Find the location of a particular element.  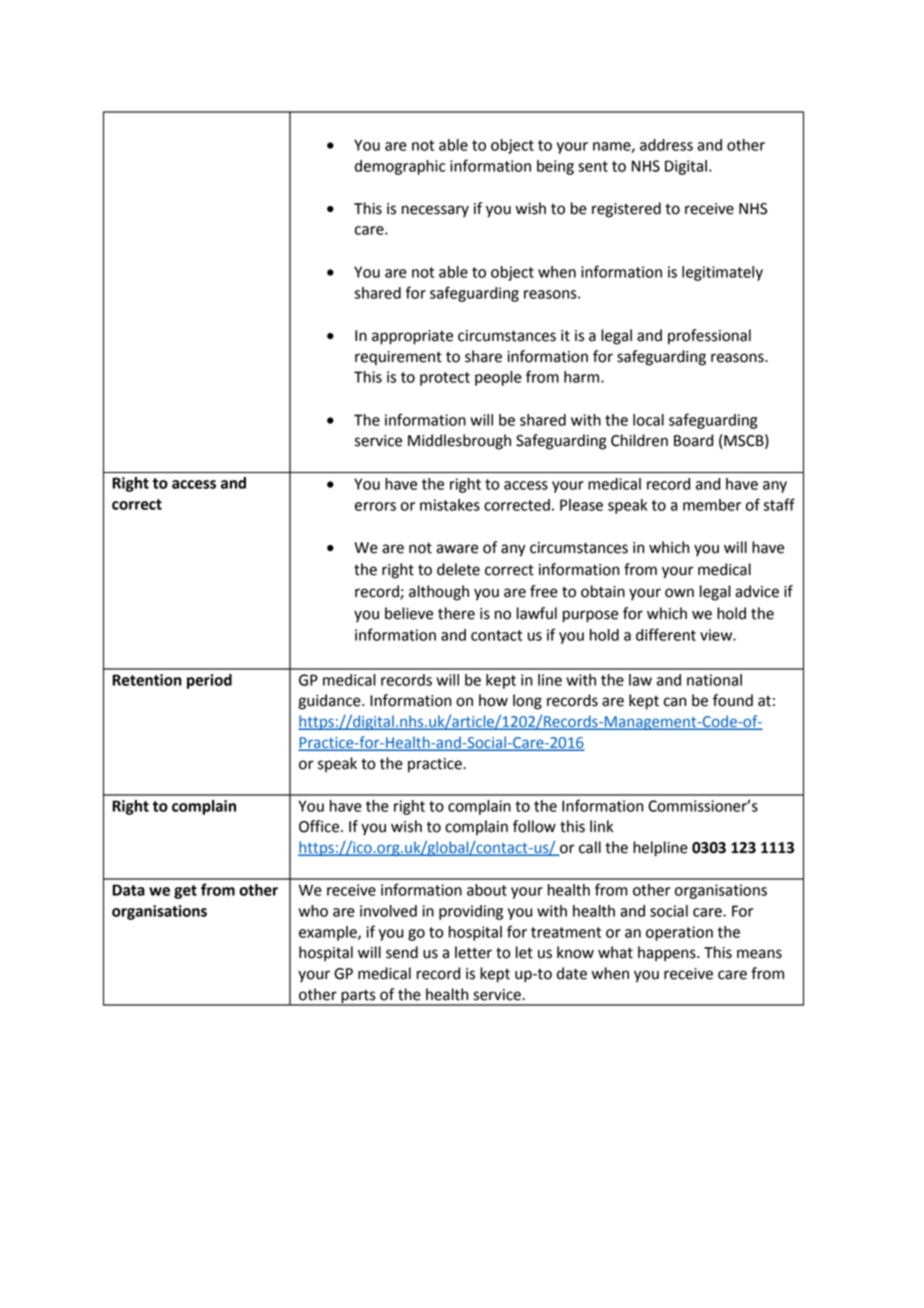

requirement is located at coordinates (398, 358).
